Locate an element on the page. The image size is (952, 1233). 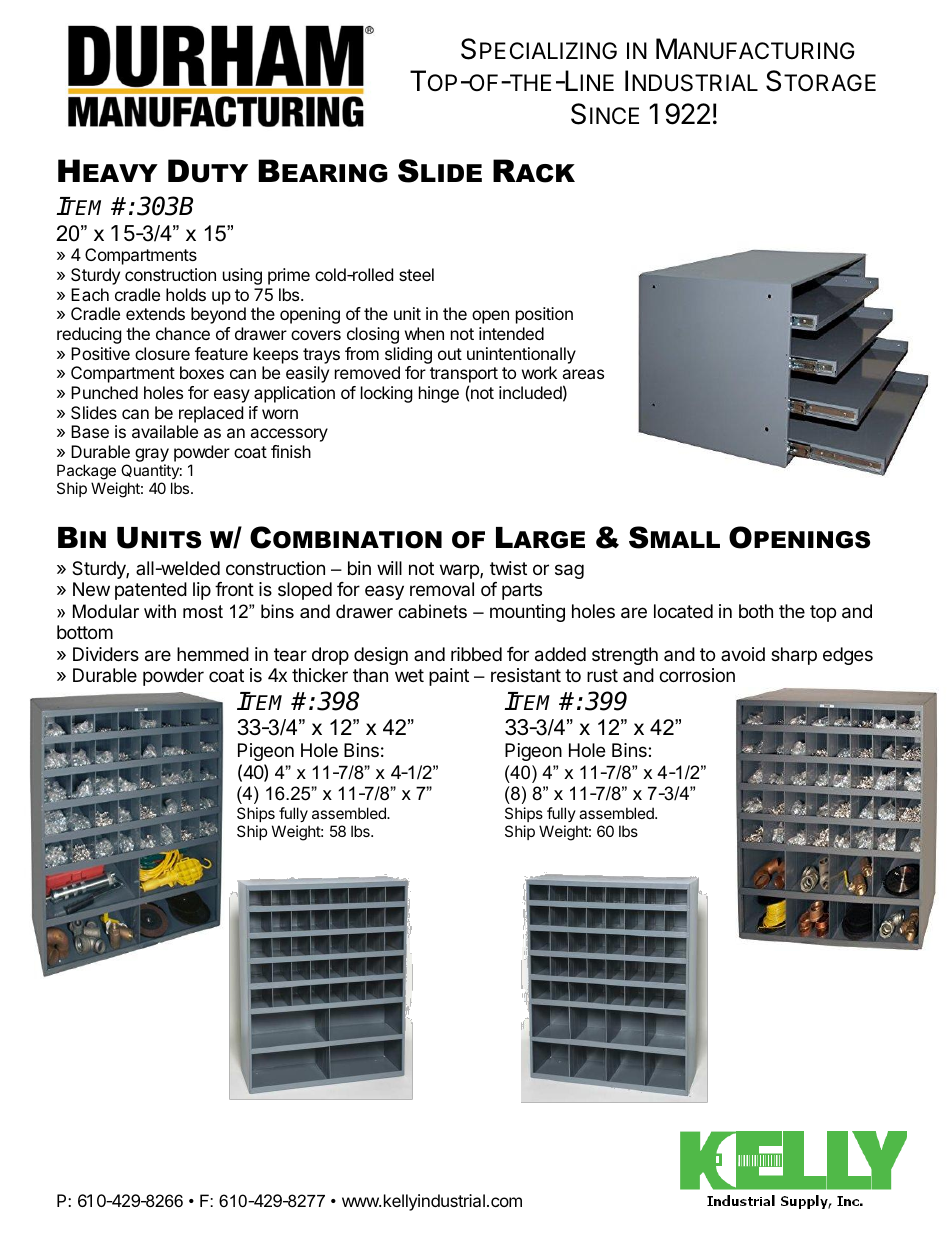
finish is located at coordinates (291, 451).
